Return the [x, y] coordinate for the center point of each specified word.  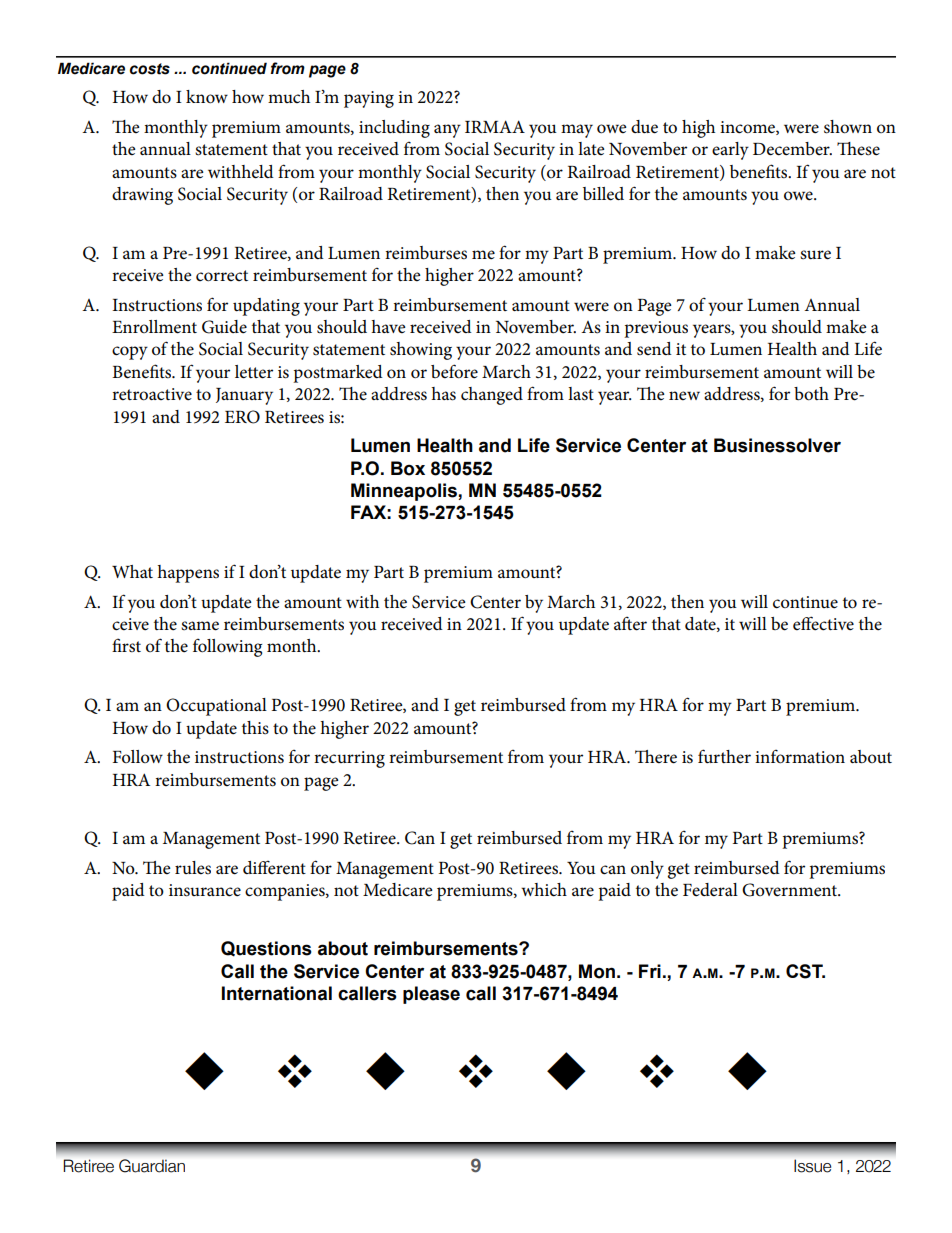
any [447, 131]
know [207, 97]
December [792, 149]
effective [823, 623]
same [200, 626]
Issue [812, 1166]
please [431, 995]
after [630, 624]
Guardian [152, 1166]
